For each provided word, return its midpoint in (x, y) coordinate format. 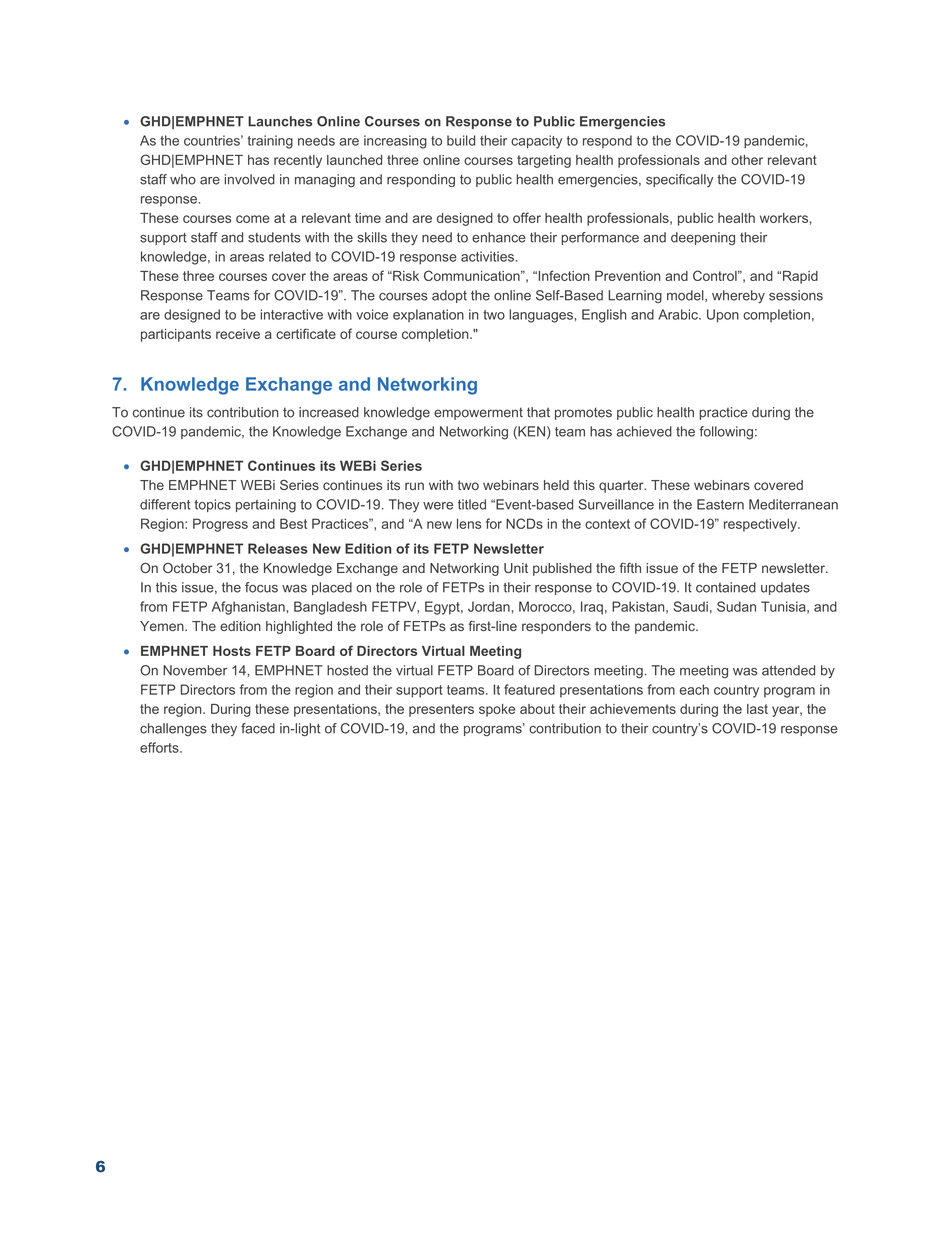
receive (238, 334)
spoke (497, 710)
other (747, 160)
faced (258, 728)
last (757, 709)
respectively (761, 525)
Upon (723, 316)
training (270, 142)
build (461, 140)
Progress (220, 525)
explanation (428, 315)
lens (469, 523)
